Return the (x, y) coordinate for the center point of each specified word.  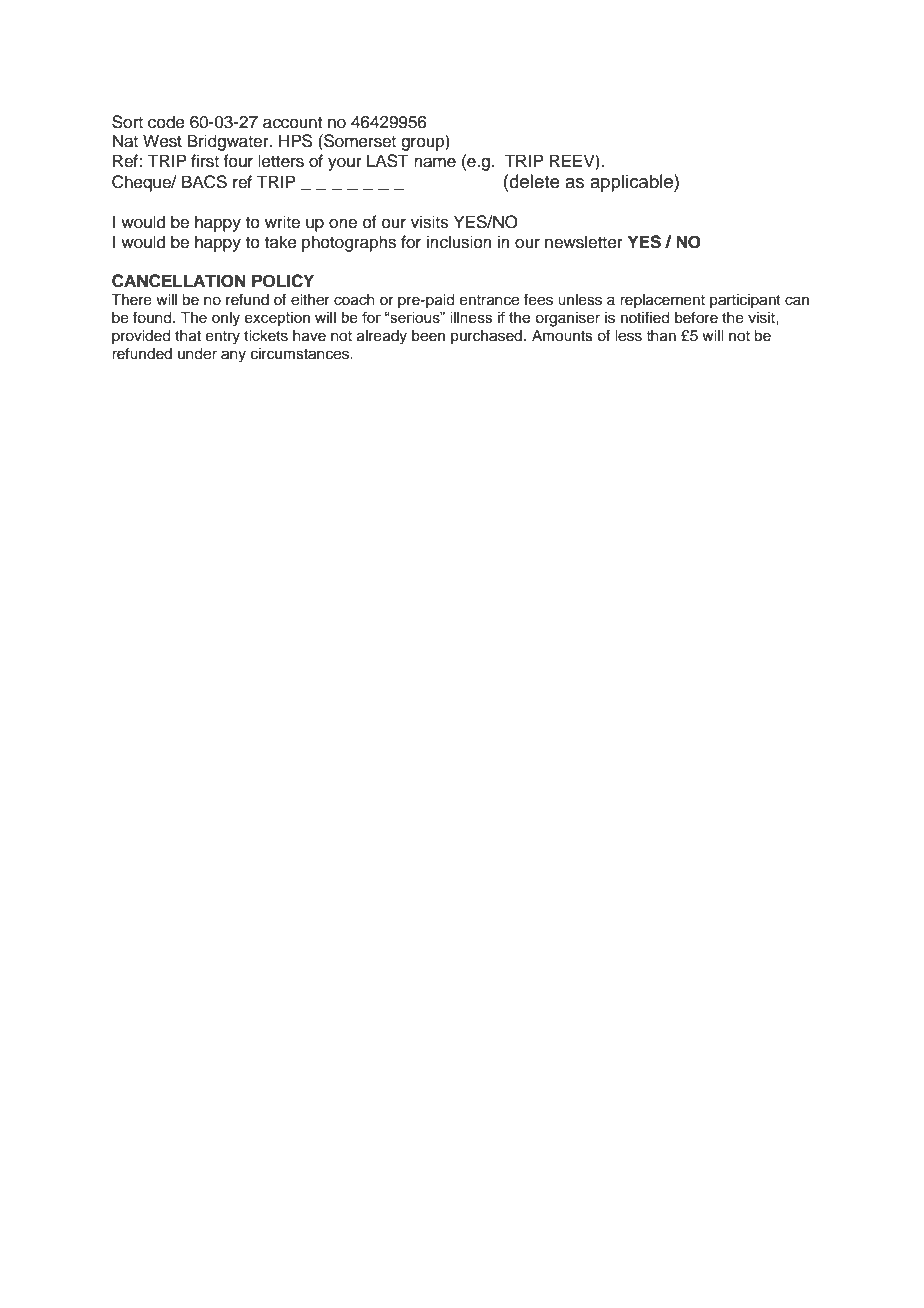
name (435, 162)
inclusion (459, 242)
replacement (662, 301)
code (166, 122)
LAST (388, 161)
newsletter (584, 242)
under (197, 354)
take (281, 242)
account (292, 123)
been (428, 336)
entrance (489, 300)
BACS (204, 182)
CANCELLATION (179, 281)
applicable (632, 183)
